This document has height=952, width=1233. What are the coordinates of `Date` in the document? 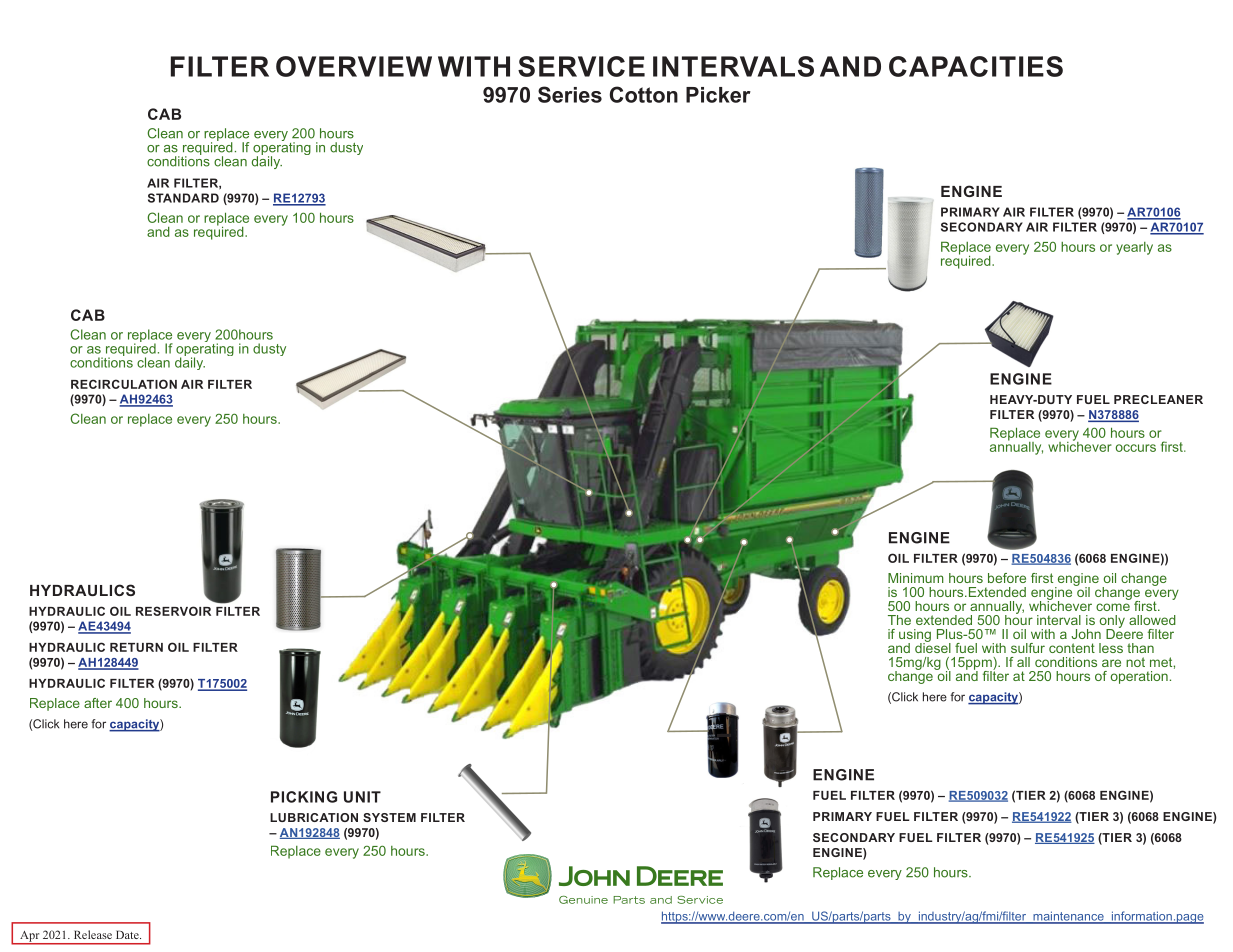 It's located at (128, 934).
